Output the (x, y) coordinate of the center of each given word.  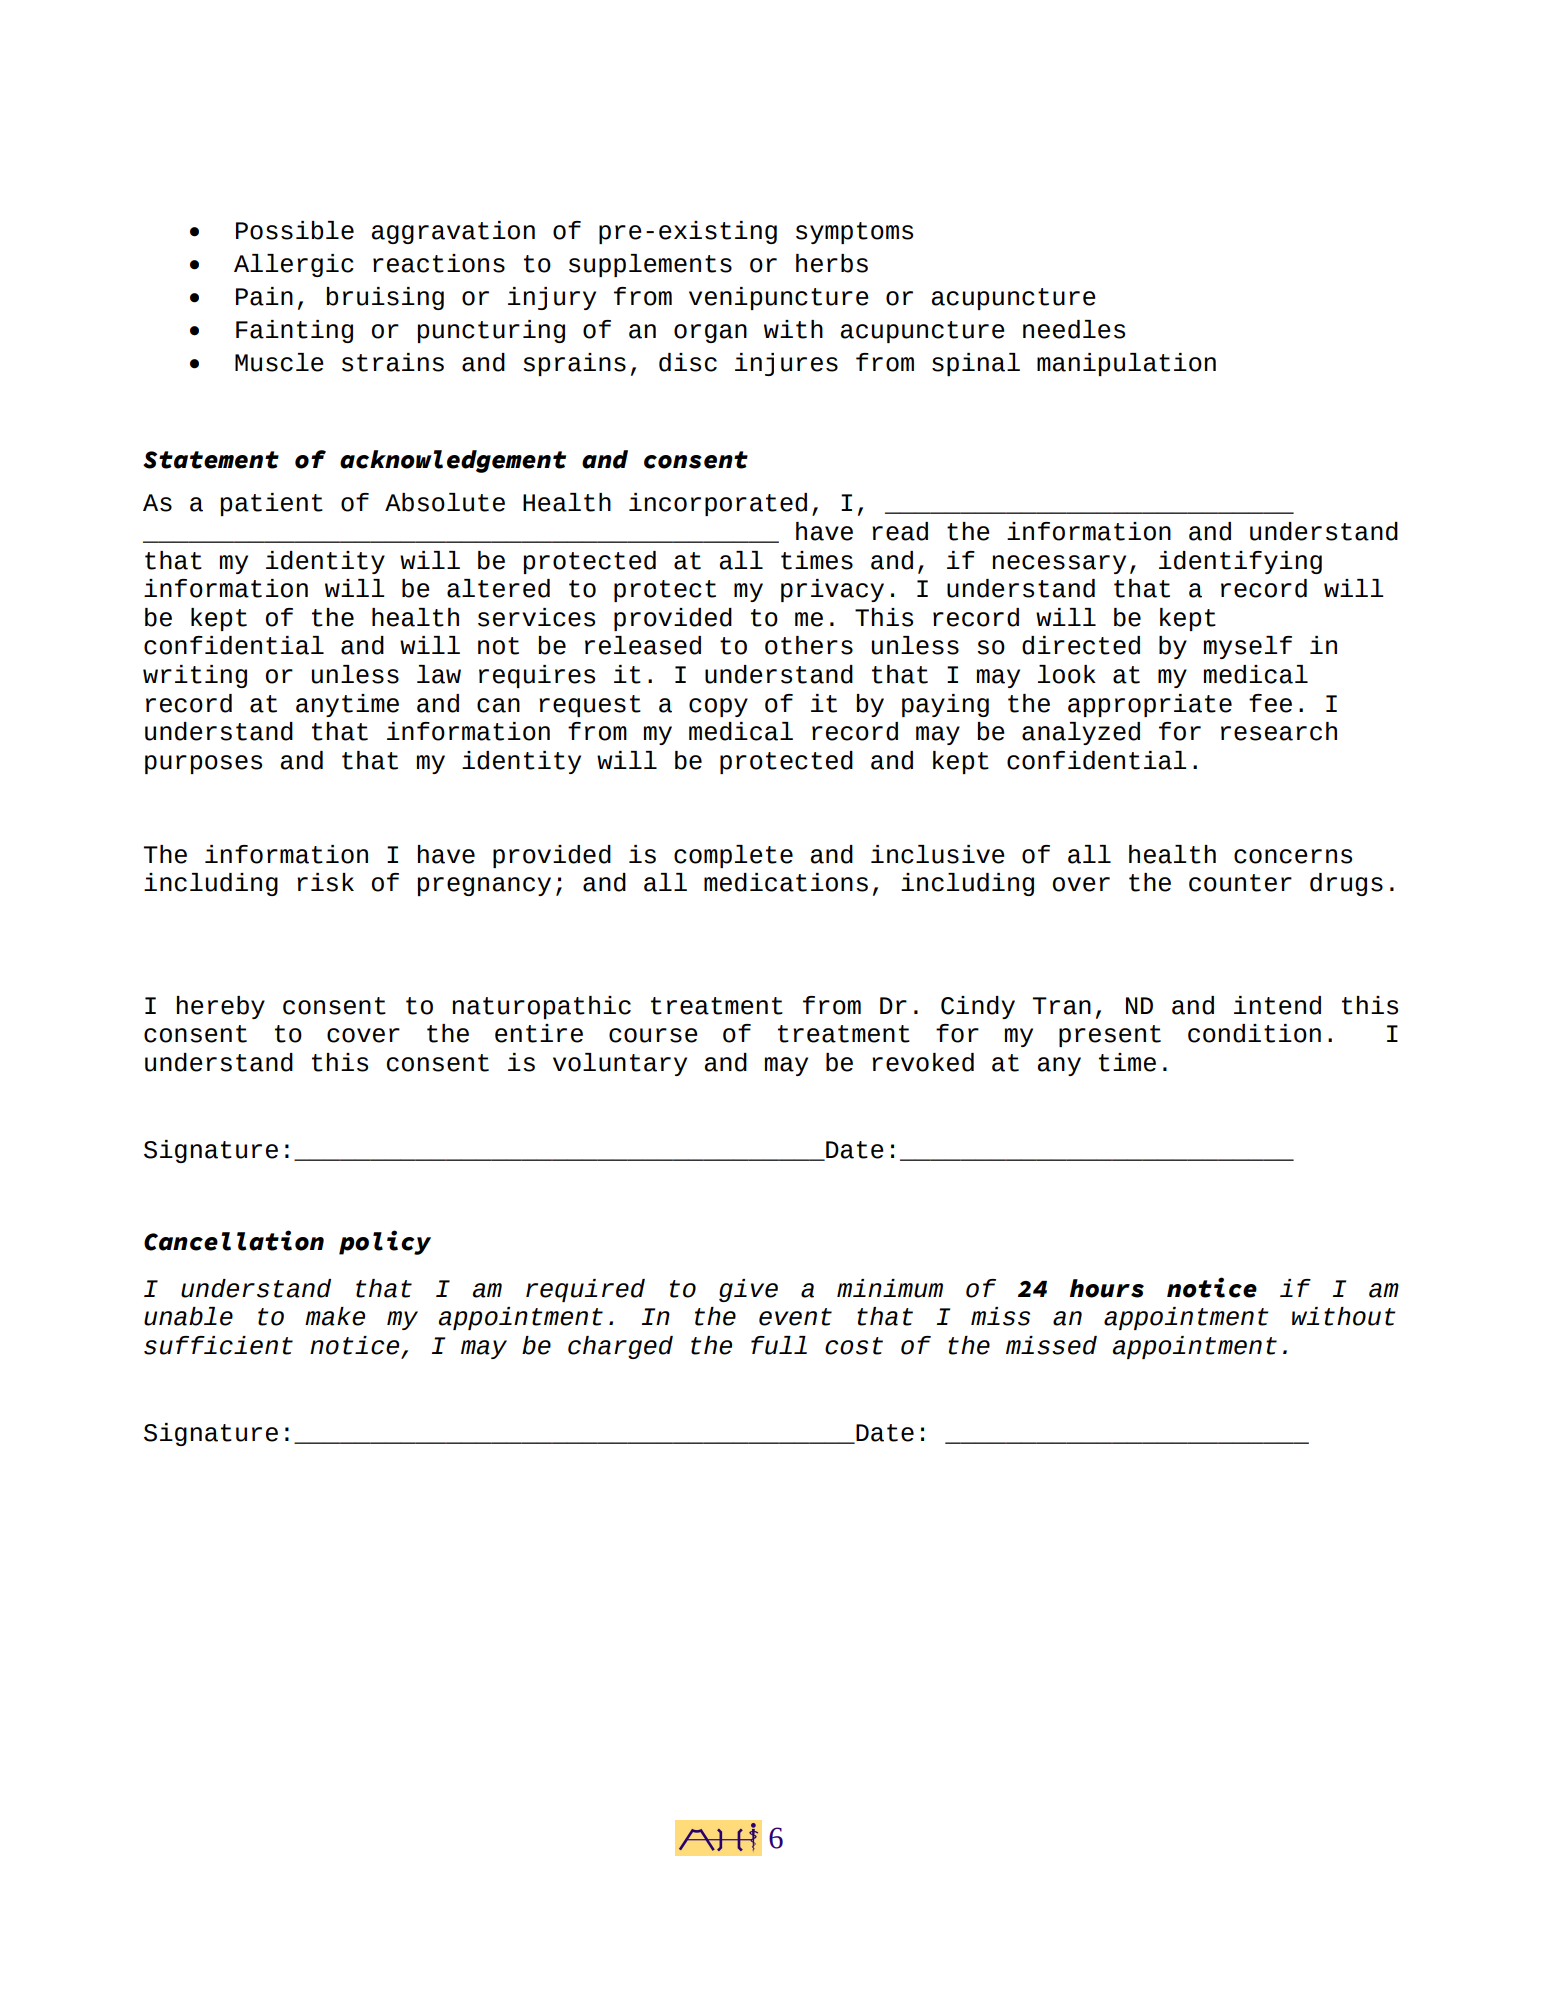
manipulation (1126, 364)
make (335, 1316)
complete (733, 856)
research (1279, 731)
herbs (832, 263)
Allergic (294, 265)
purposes (203, 764)
